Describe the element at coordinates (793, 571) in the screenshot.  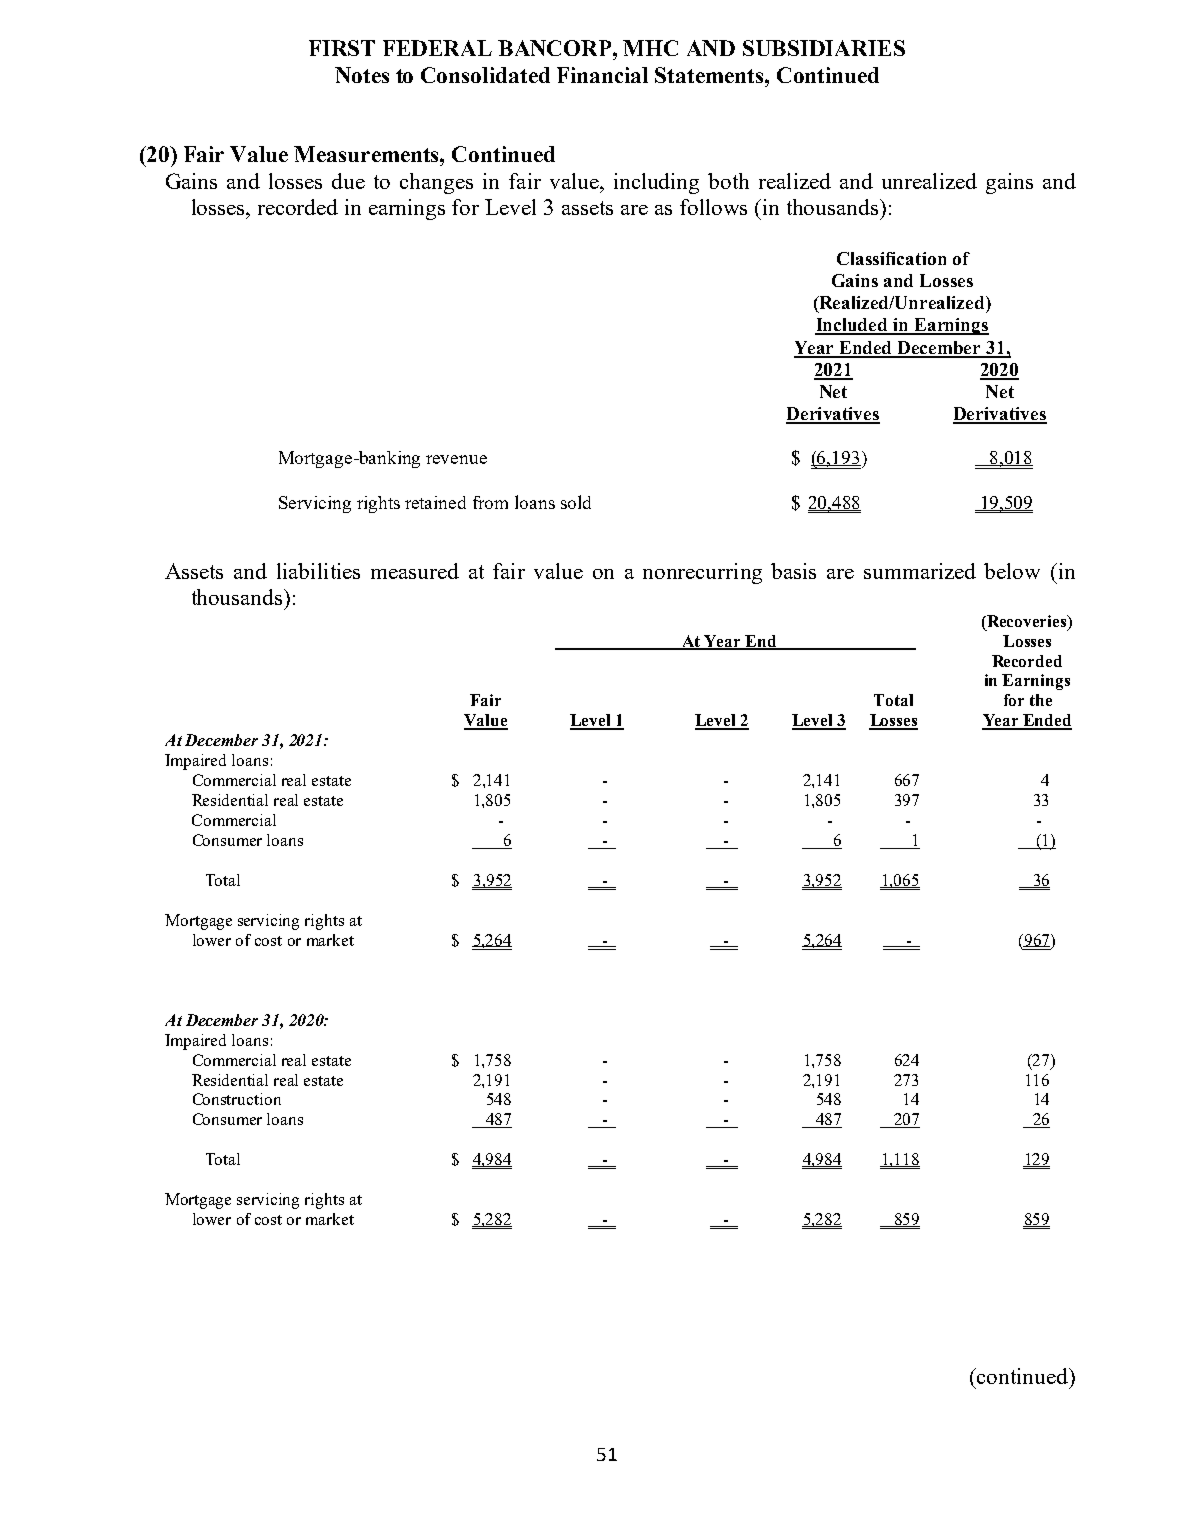
I see `basis` at that location.
